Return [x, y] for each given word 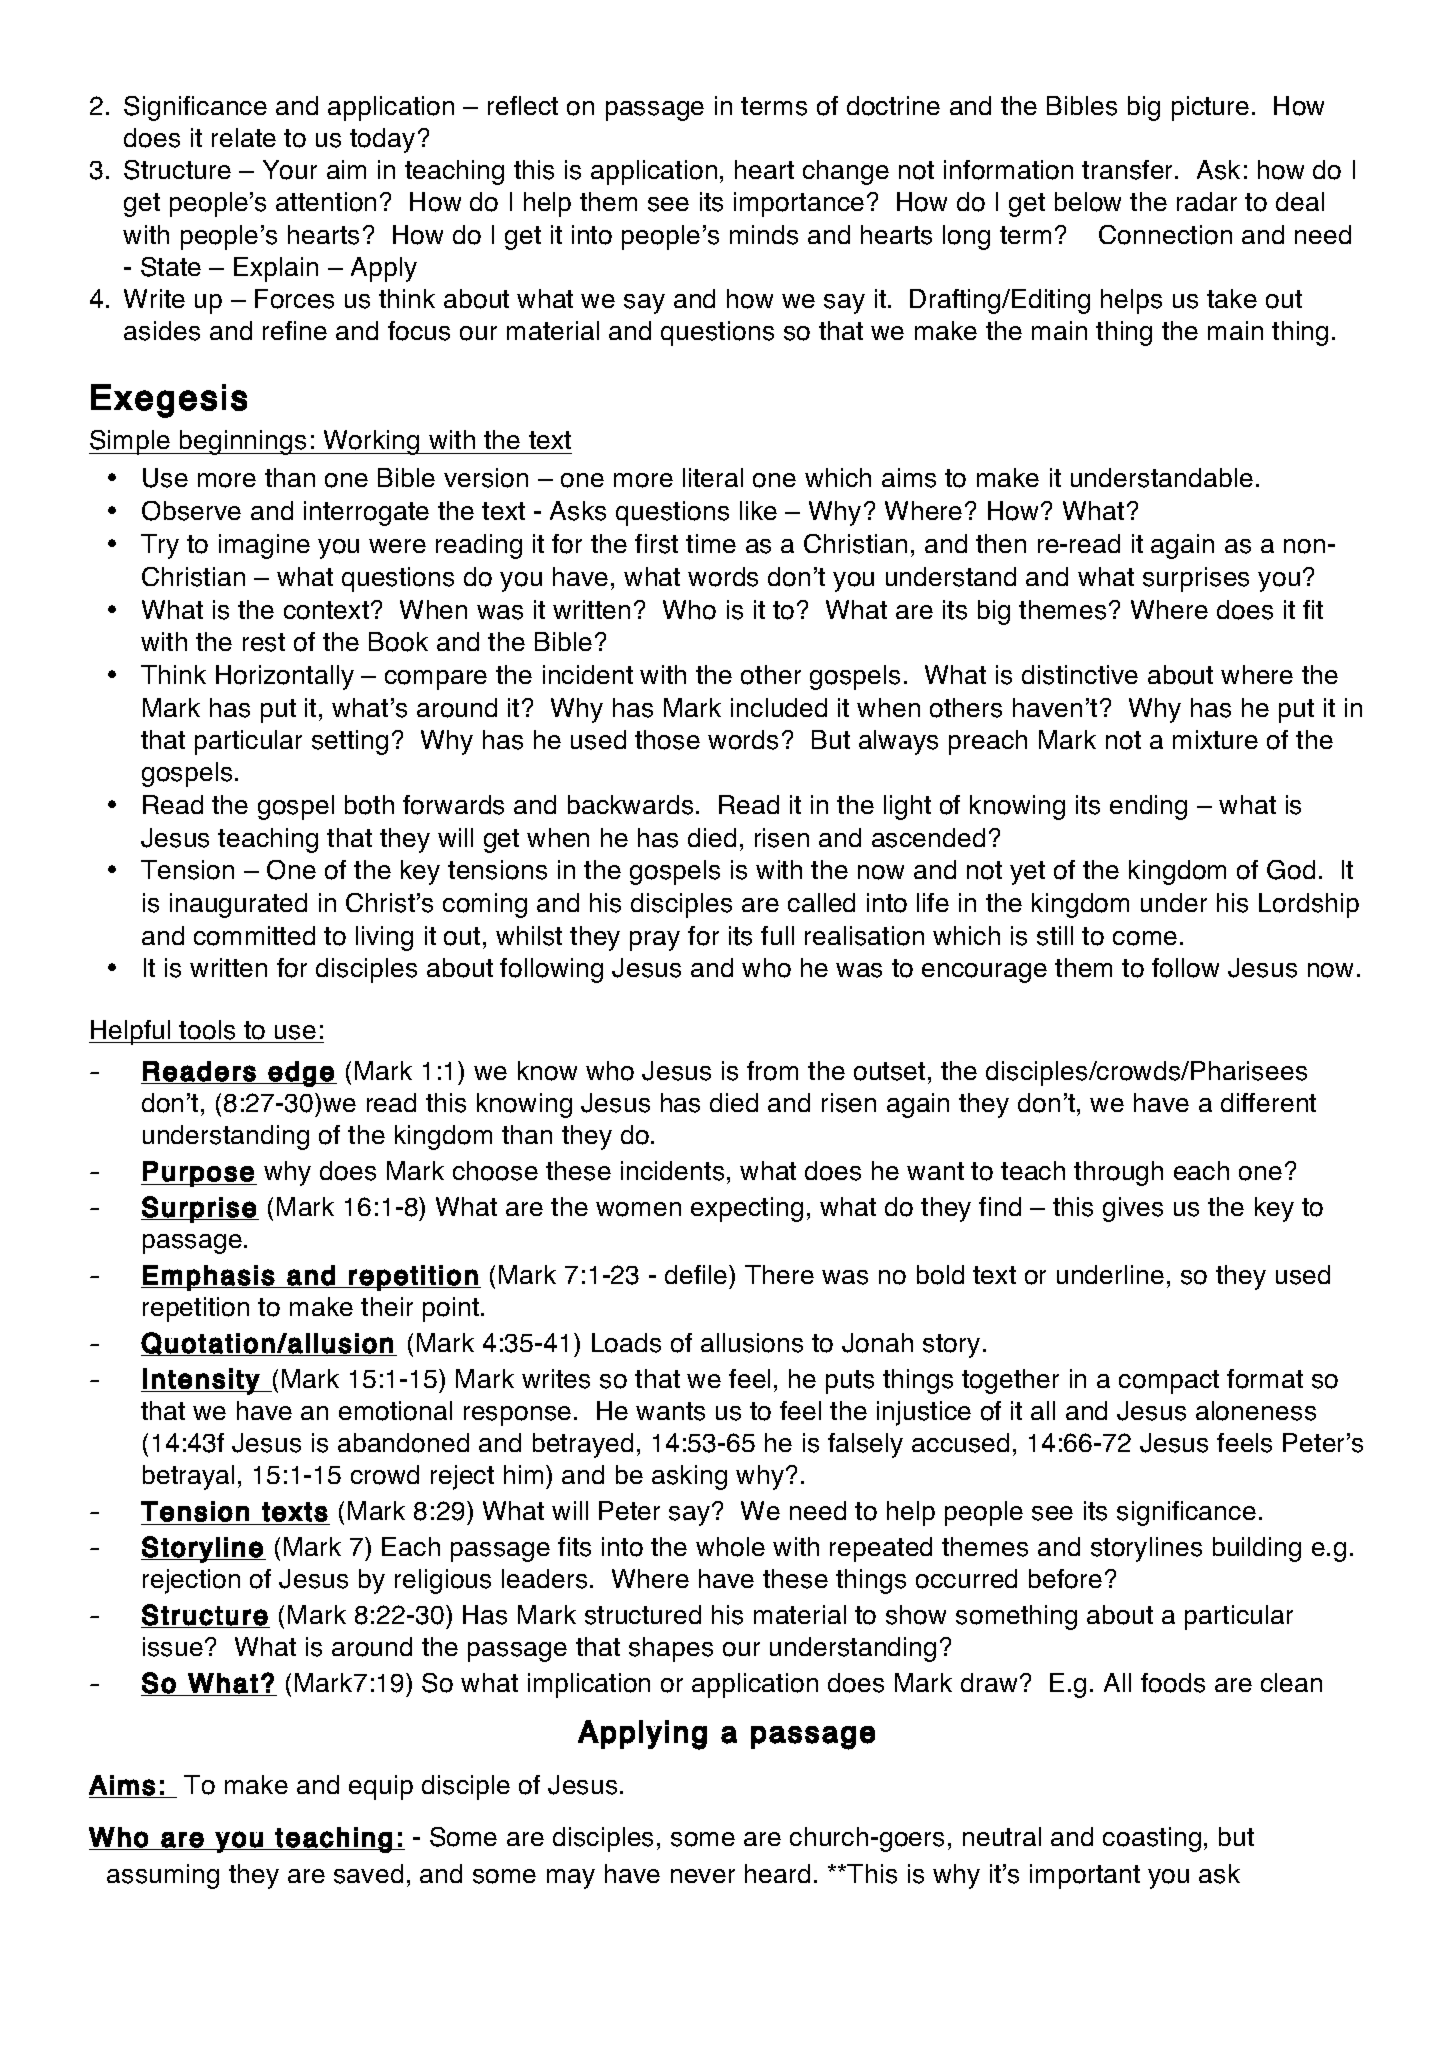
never [703, 1876]
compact [1169, 1382]
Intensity [201, 1381]
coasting [1152, 1839]
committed [254, 936]
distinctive [1080, 675]
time [711, 543]
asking [689, 1477]
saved [368, 1874]
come [1145, 938]
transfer [1129, 170]
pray [655, 941]
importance [799, 204]
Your [290, 170]
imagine [264, 546]
